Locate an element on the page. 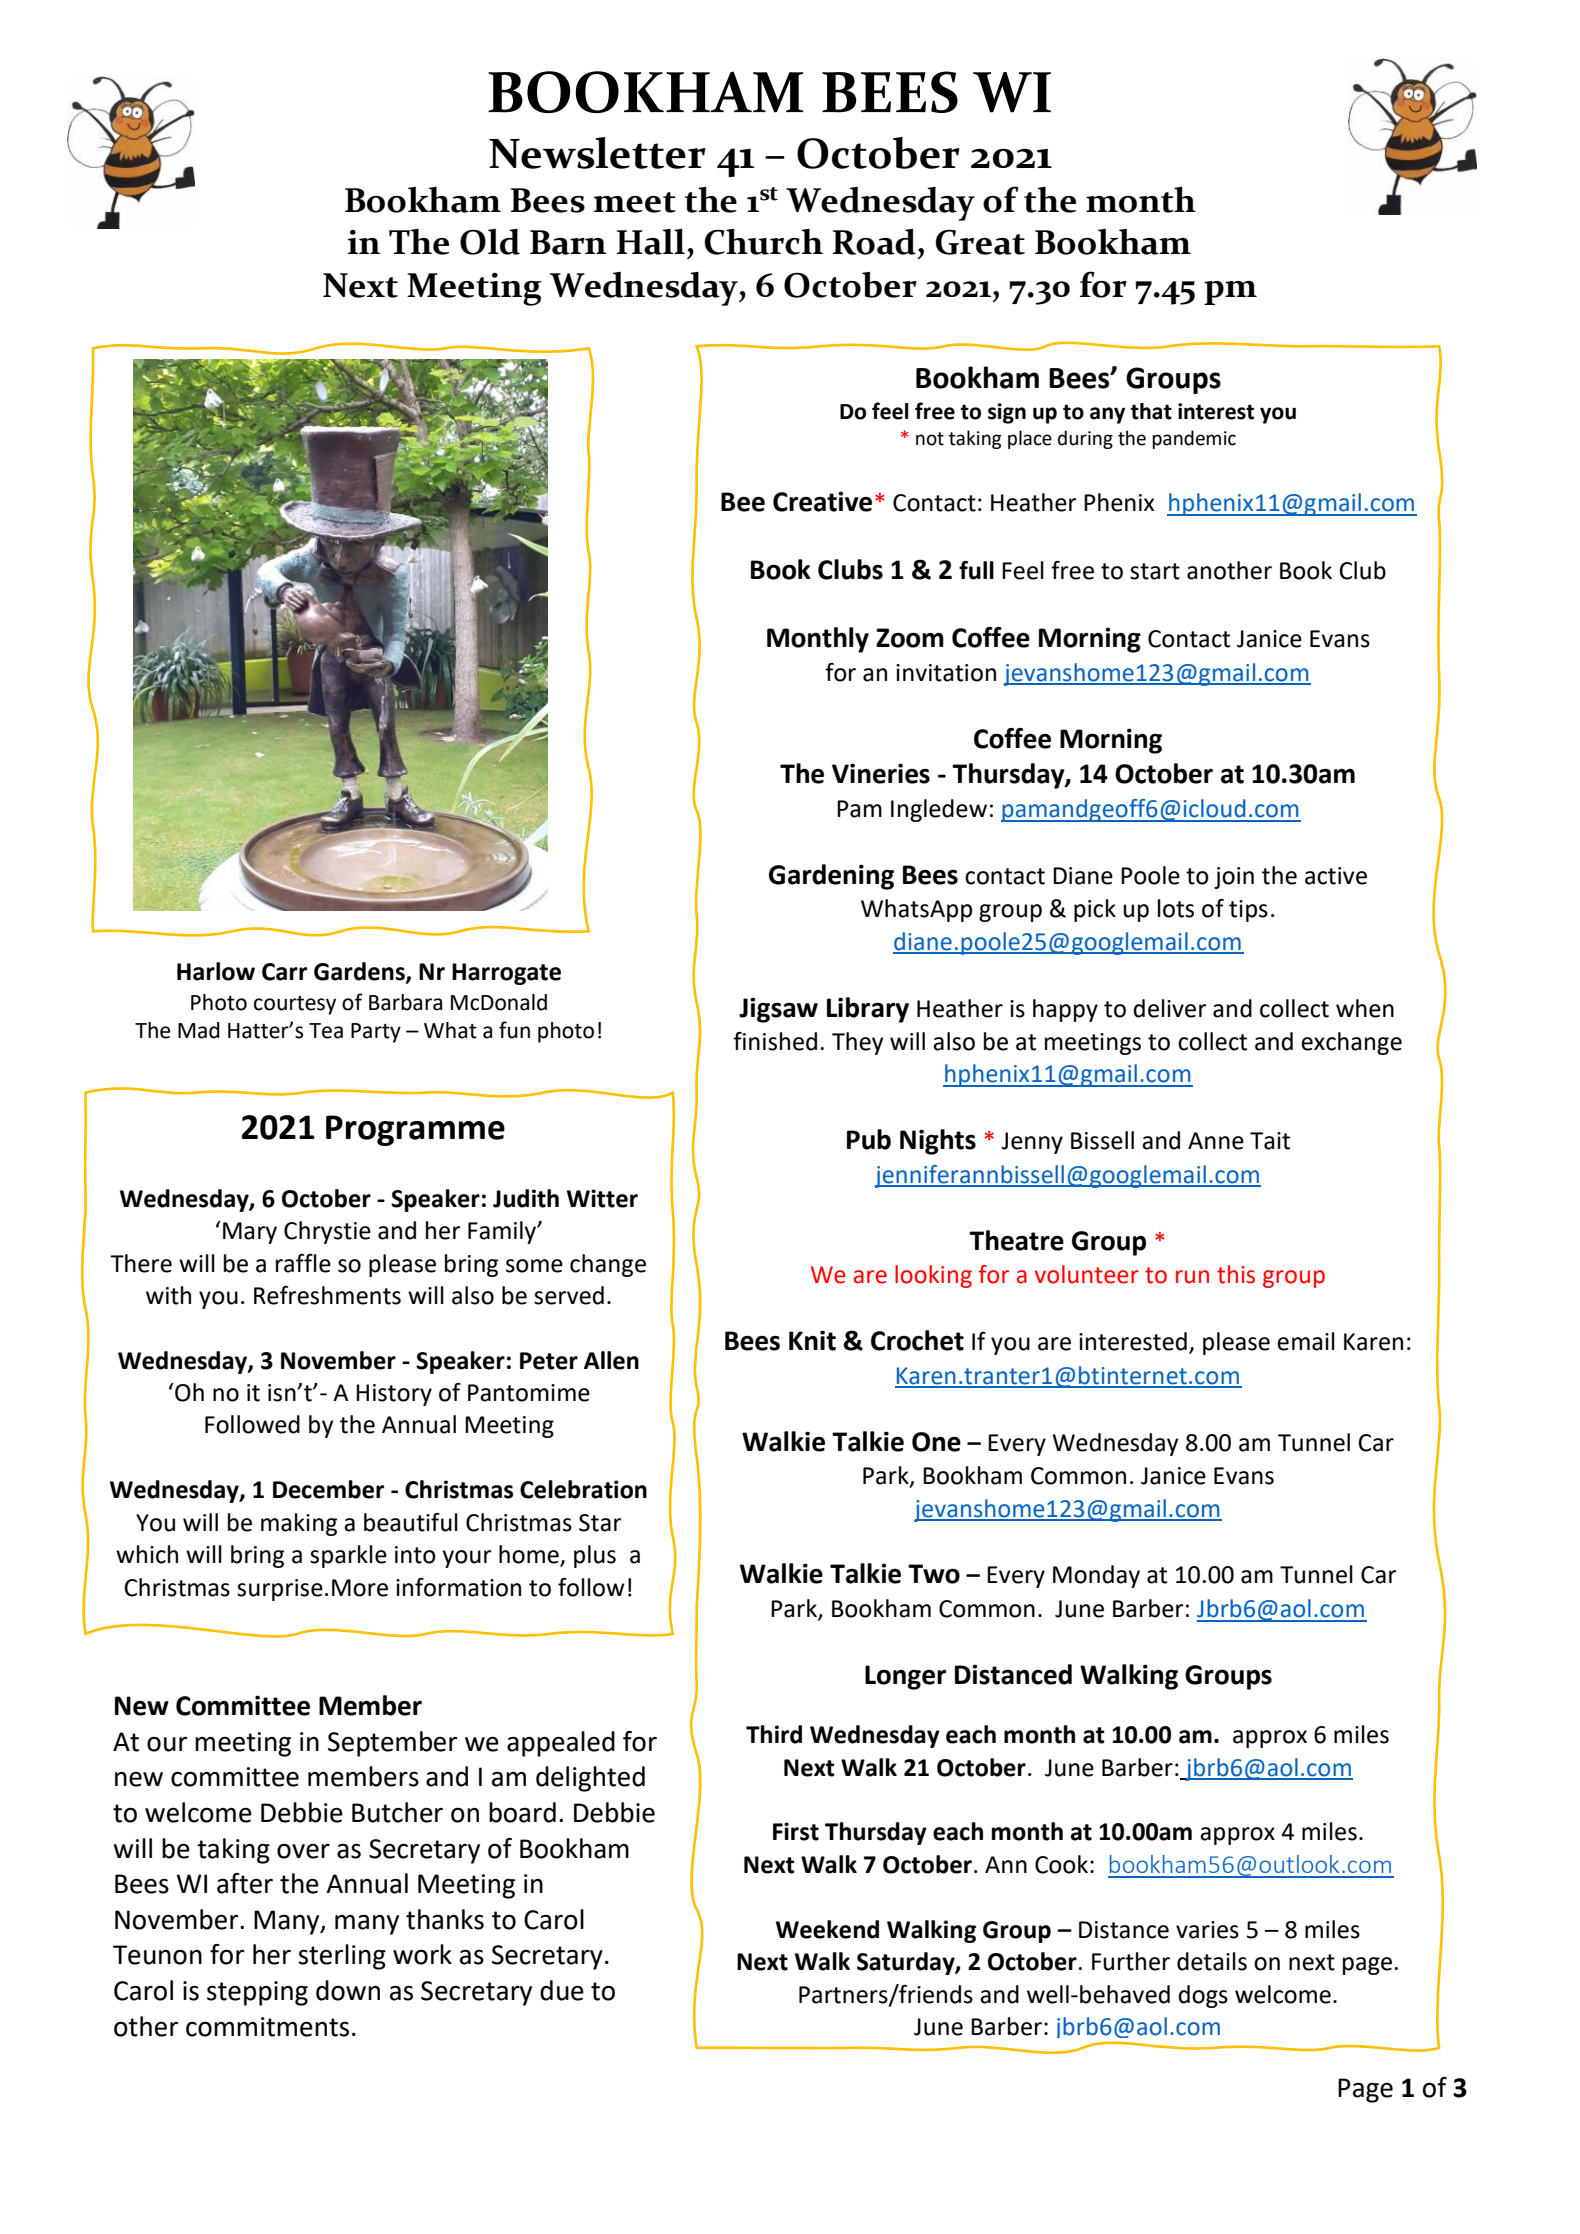 The image size is (1580, 2234). Great is located at coordinates (980, 242).
